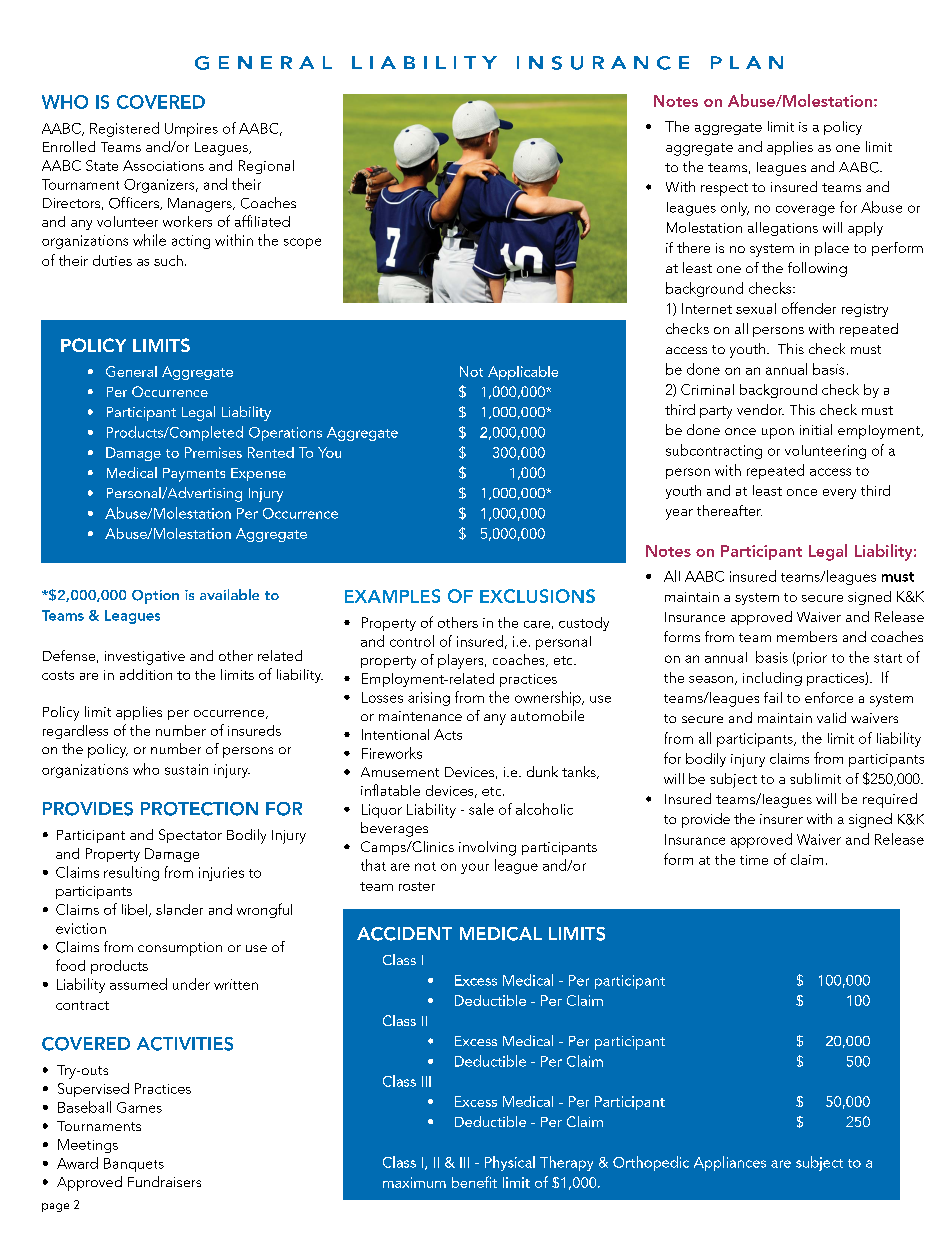 This document has height=1233, width=952. Describe the element at coordinates (730, 1163) in the document. I see `Appliances` at that location.
